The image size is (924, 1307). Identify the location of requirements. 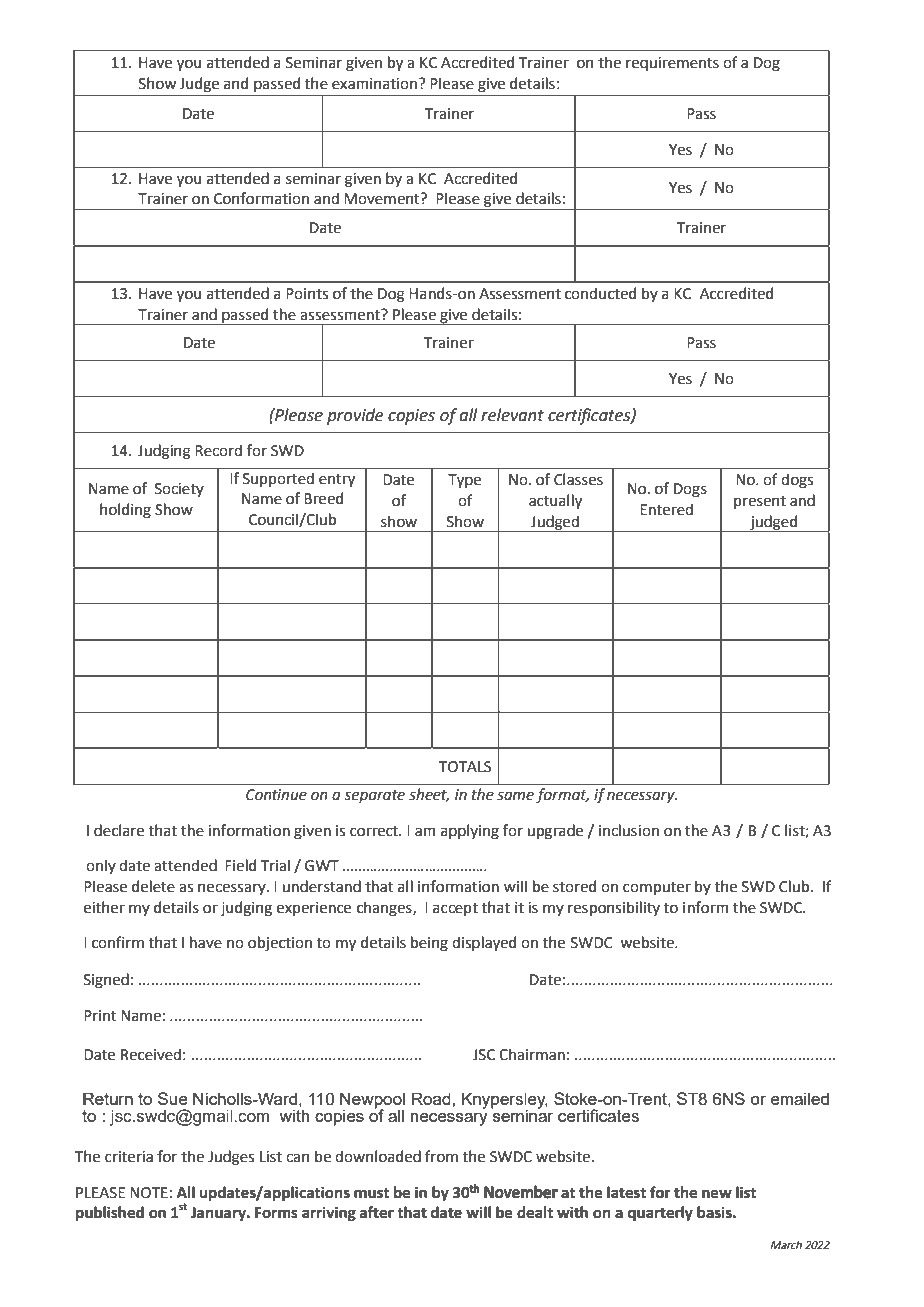
(672, 64).
